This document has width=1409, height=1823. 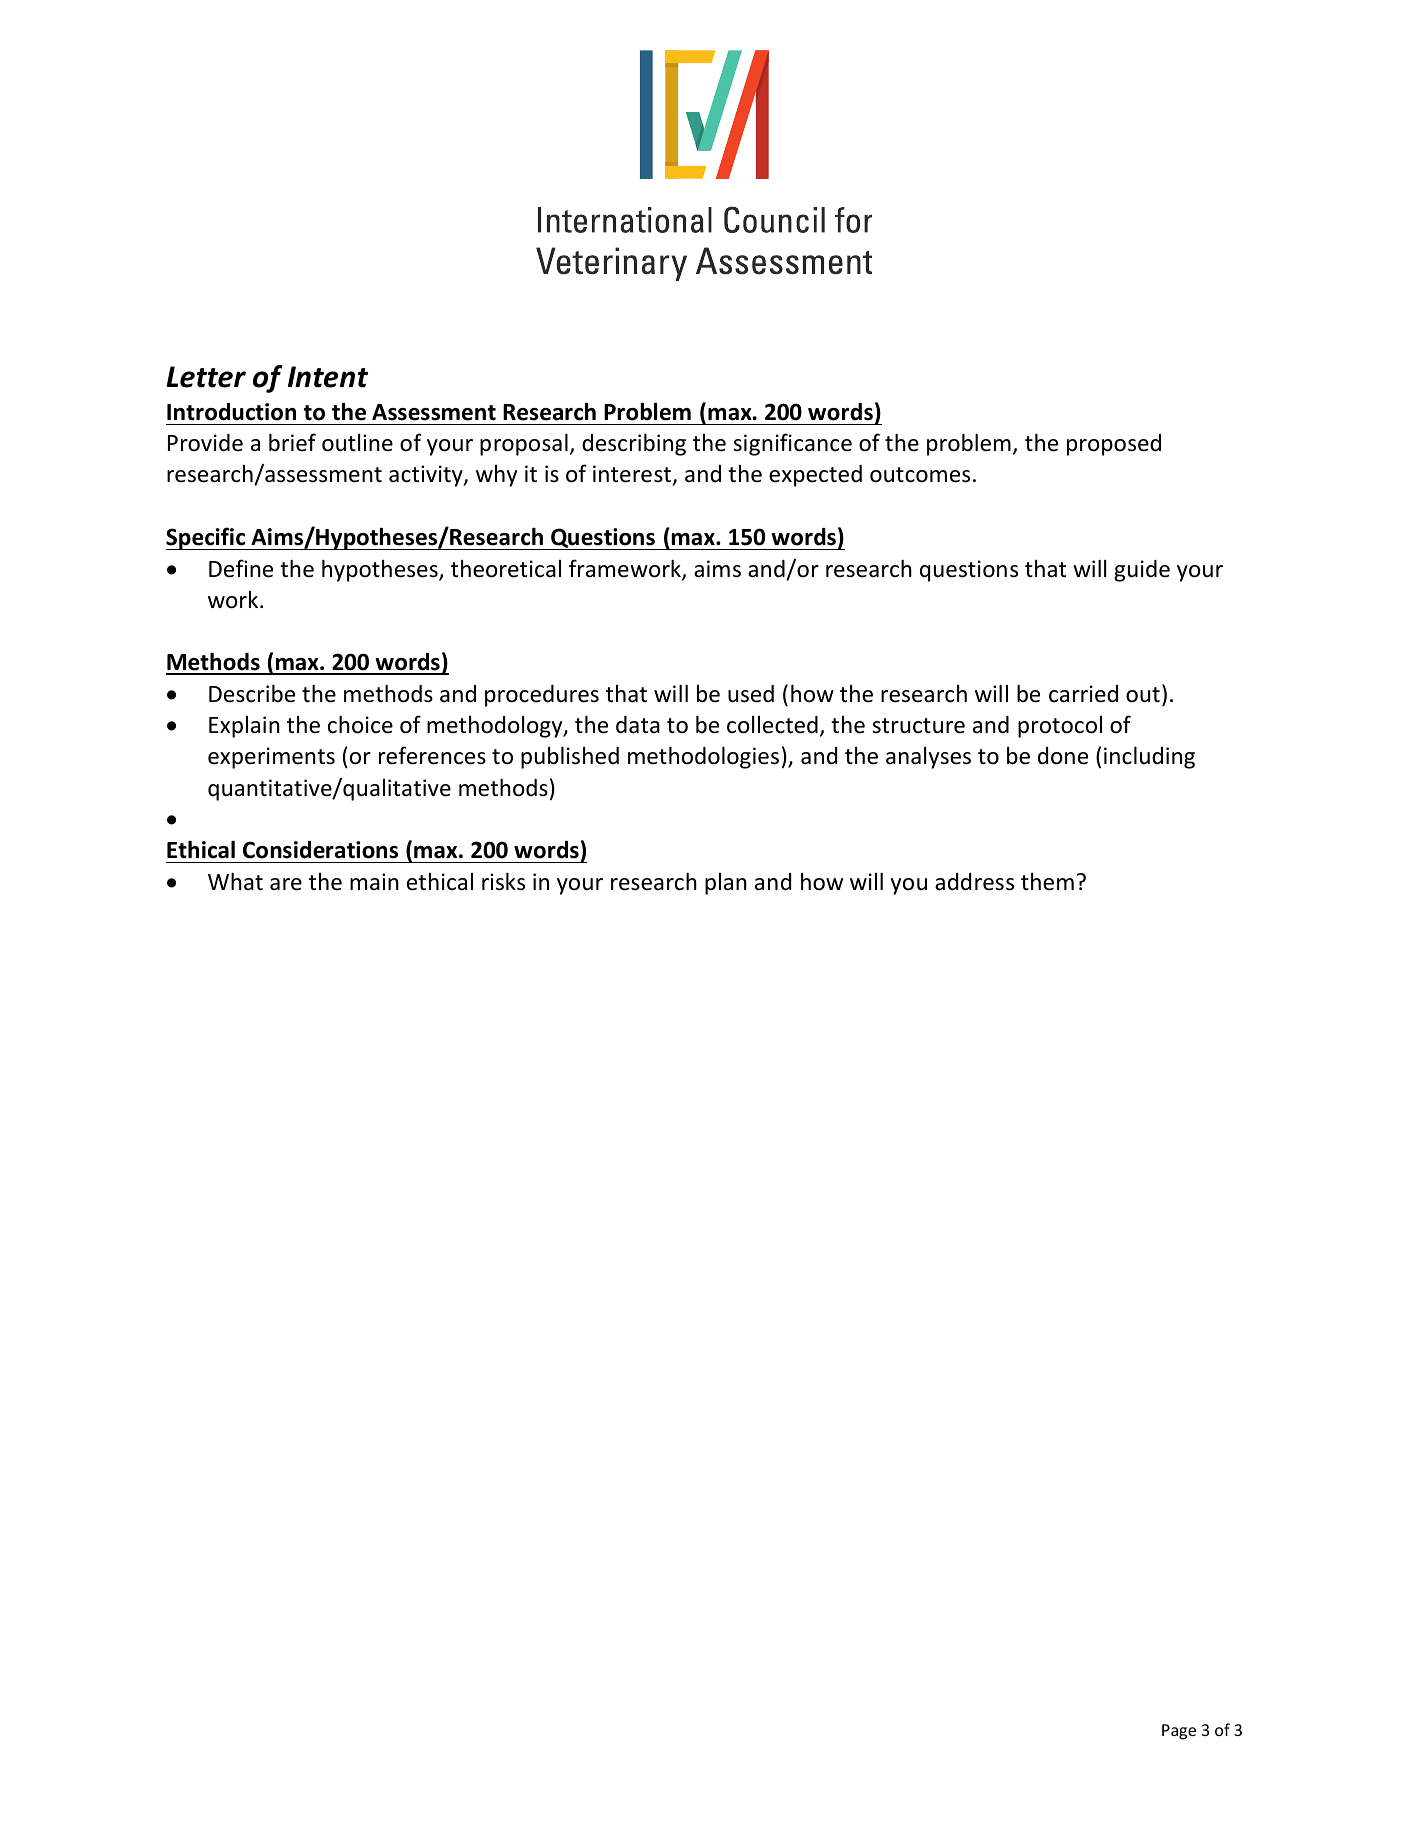 I want to click on Page, so click(x=1179, y=1732).
